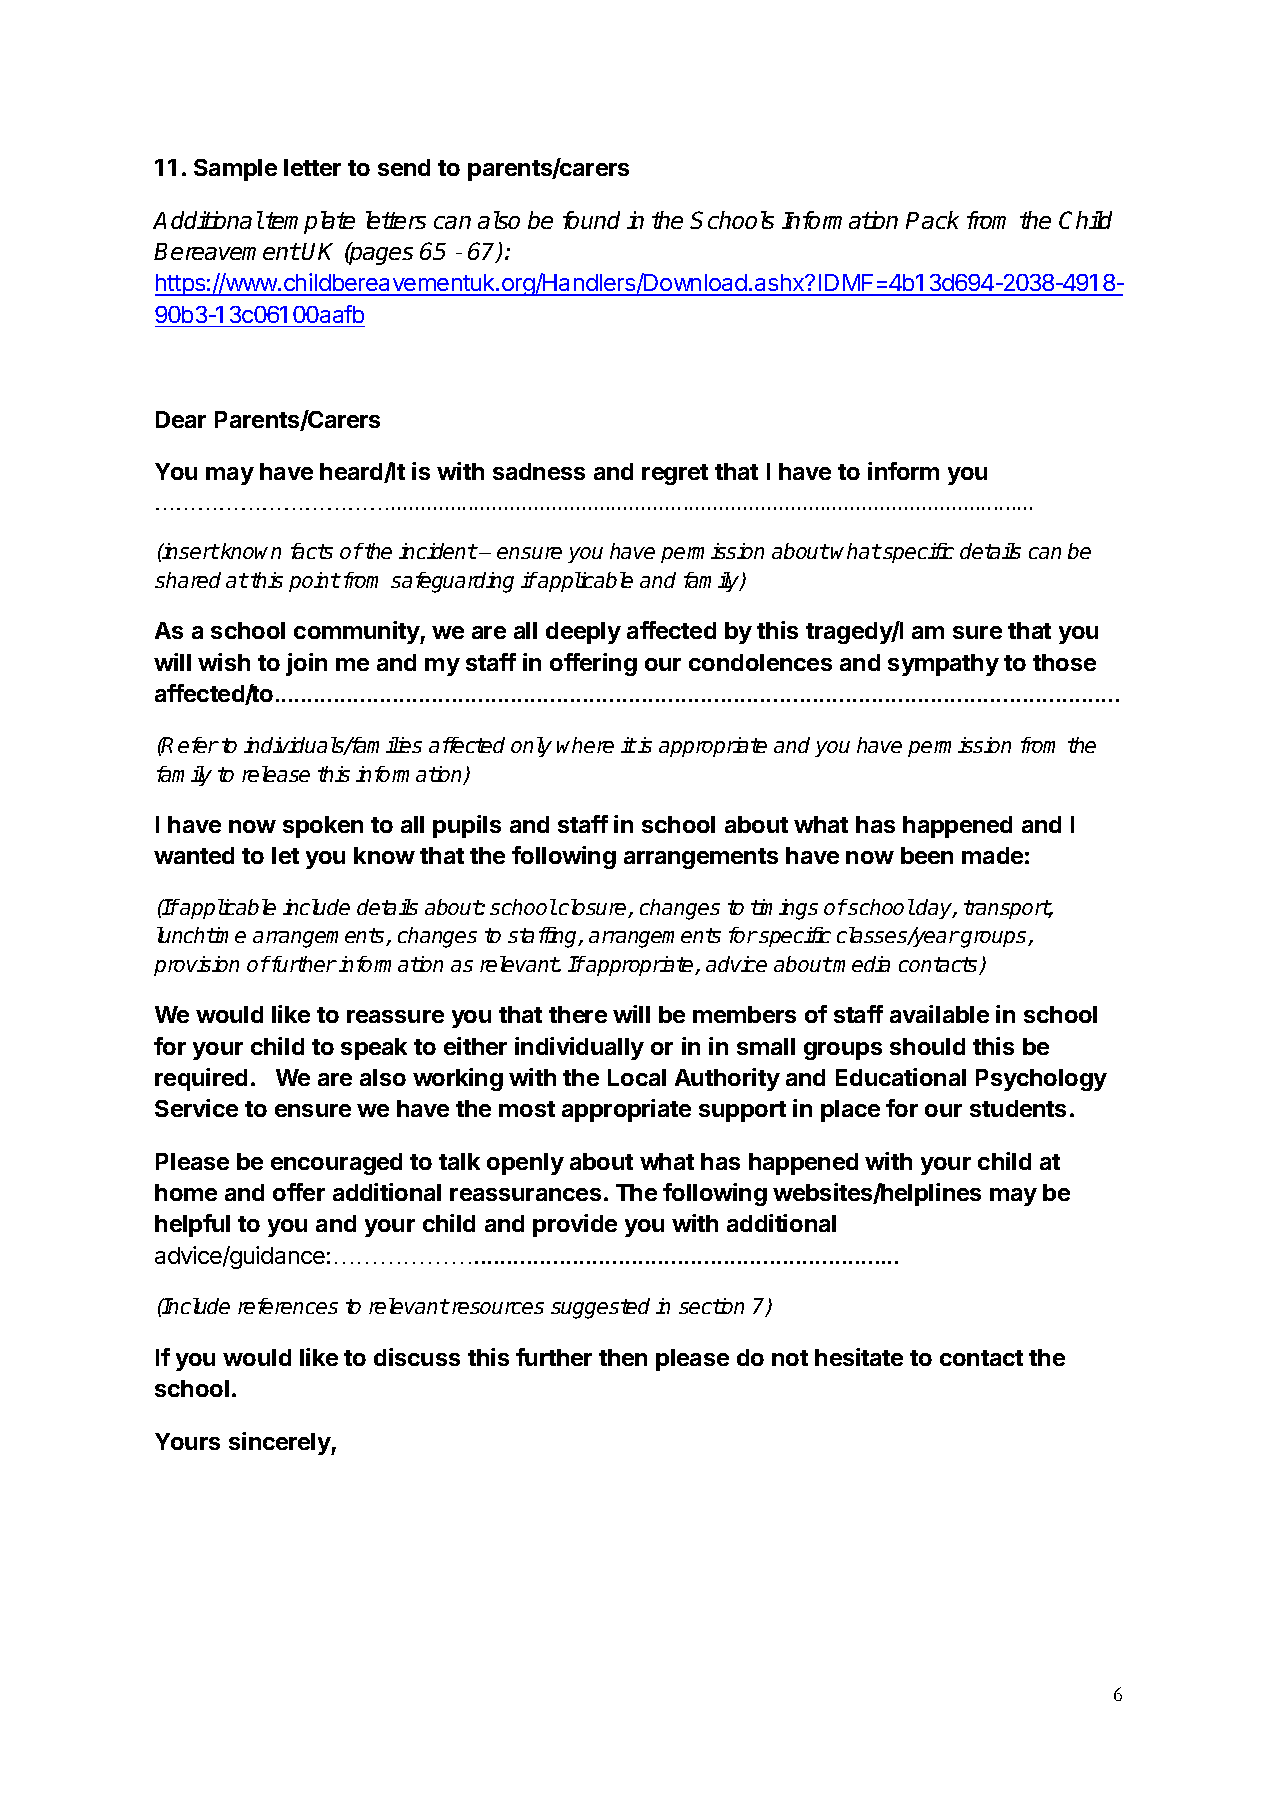 Image resolution: width=1278 pixels, height=1807 pixels. What do you see at coordinates (927, 855) in the page?
I see `been` at bounding box center [927, 855].
